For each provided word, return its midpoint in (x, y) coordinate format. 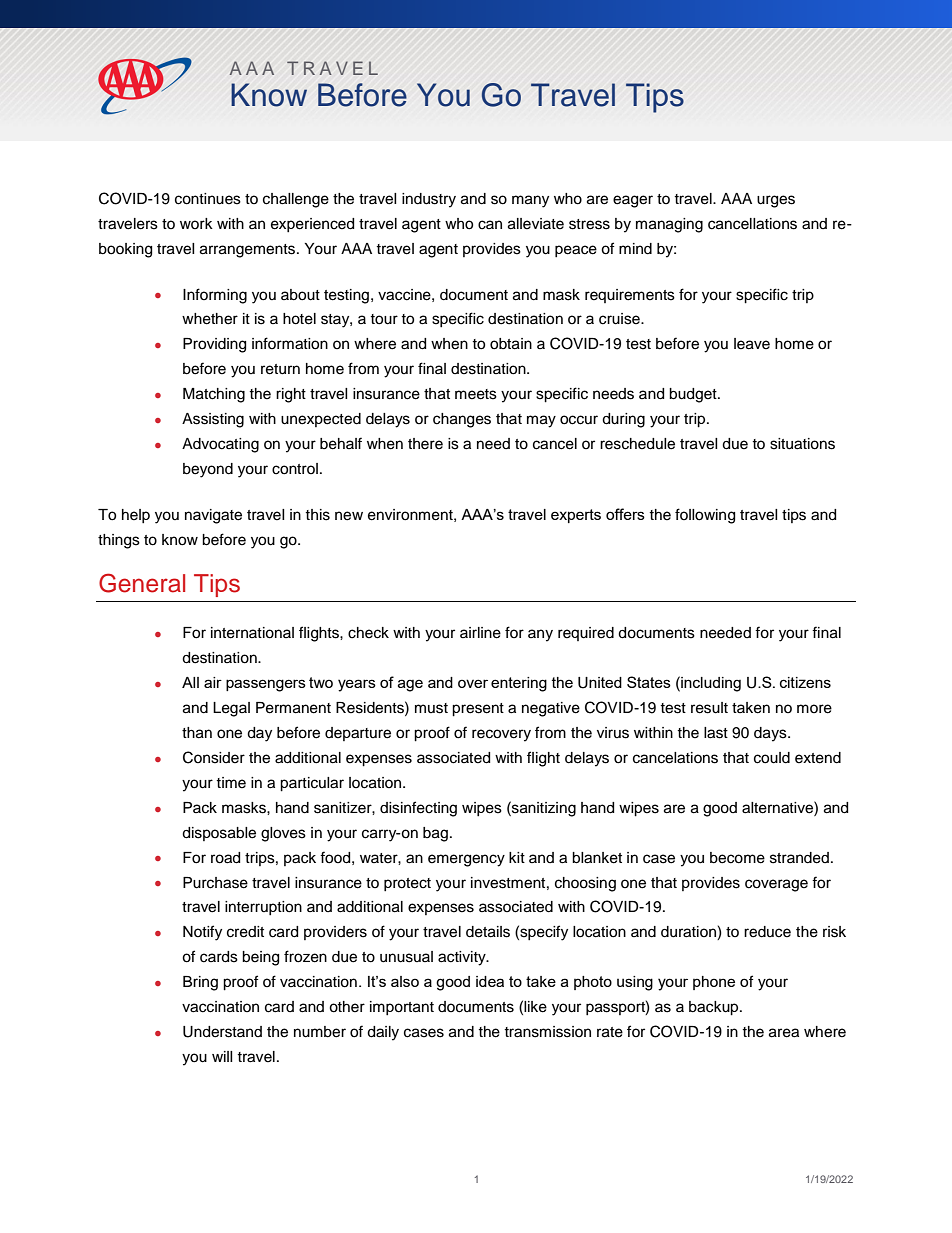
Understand (222, 1032)
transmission (547, 1032)
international (252, 633)
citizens (805, 682)
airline (480, 633)
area (784, 1033)
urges (776, 201)
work (196, 223)
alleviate (536, 224)
